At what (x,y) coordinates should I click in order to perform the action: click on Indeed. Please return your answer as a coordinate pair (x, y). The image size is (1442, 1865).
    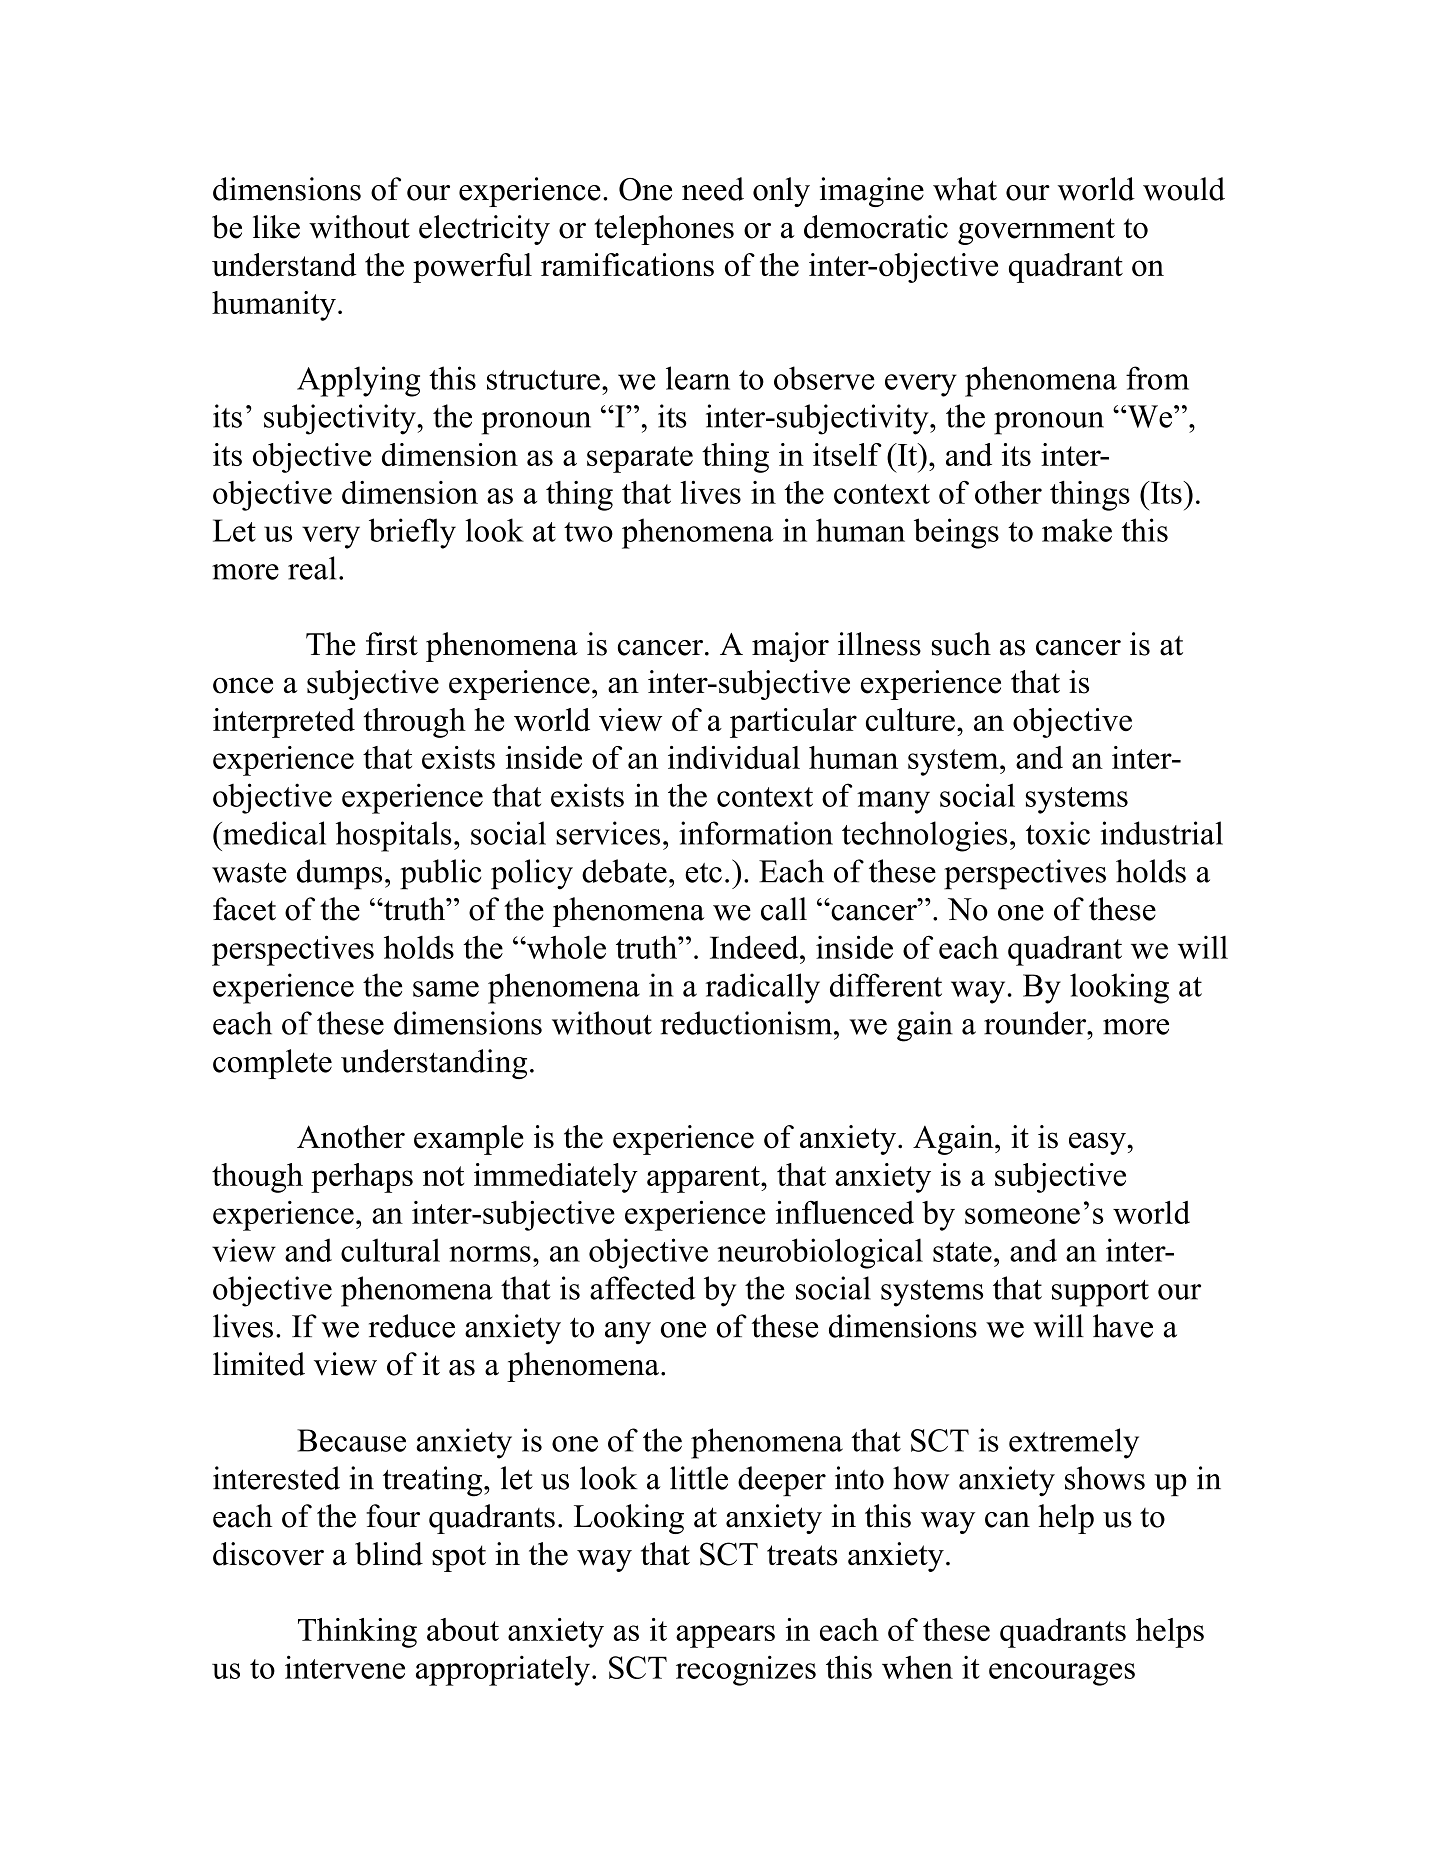
    Looking at the image, I should click on (755, 947).
